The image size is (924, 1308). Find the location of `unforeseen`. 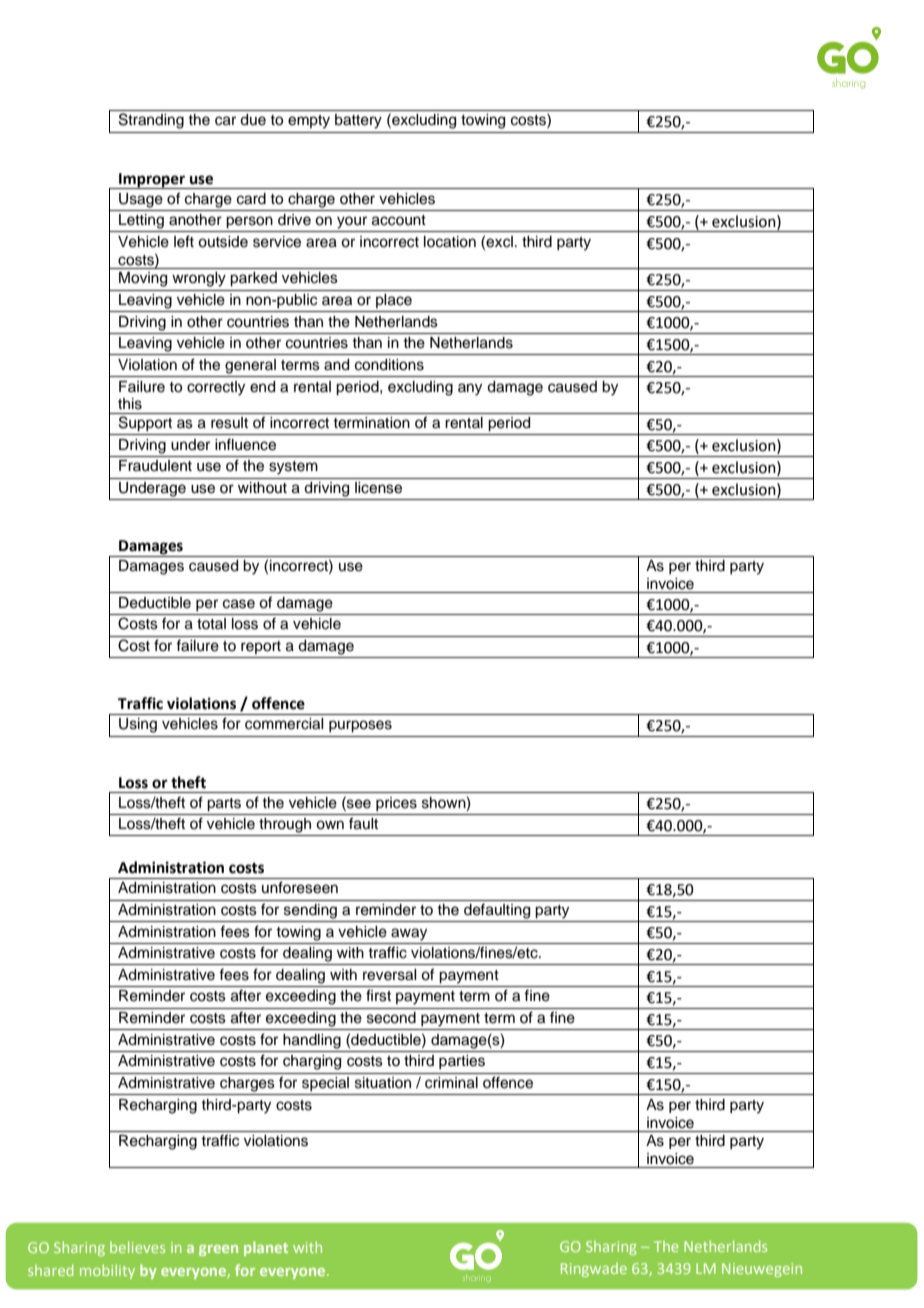

unforeseen is located at coordinates (300, 887).
